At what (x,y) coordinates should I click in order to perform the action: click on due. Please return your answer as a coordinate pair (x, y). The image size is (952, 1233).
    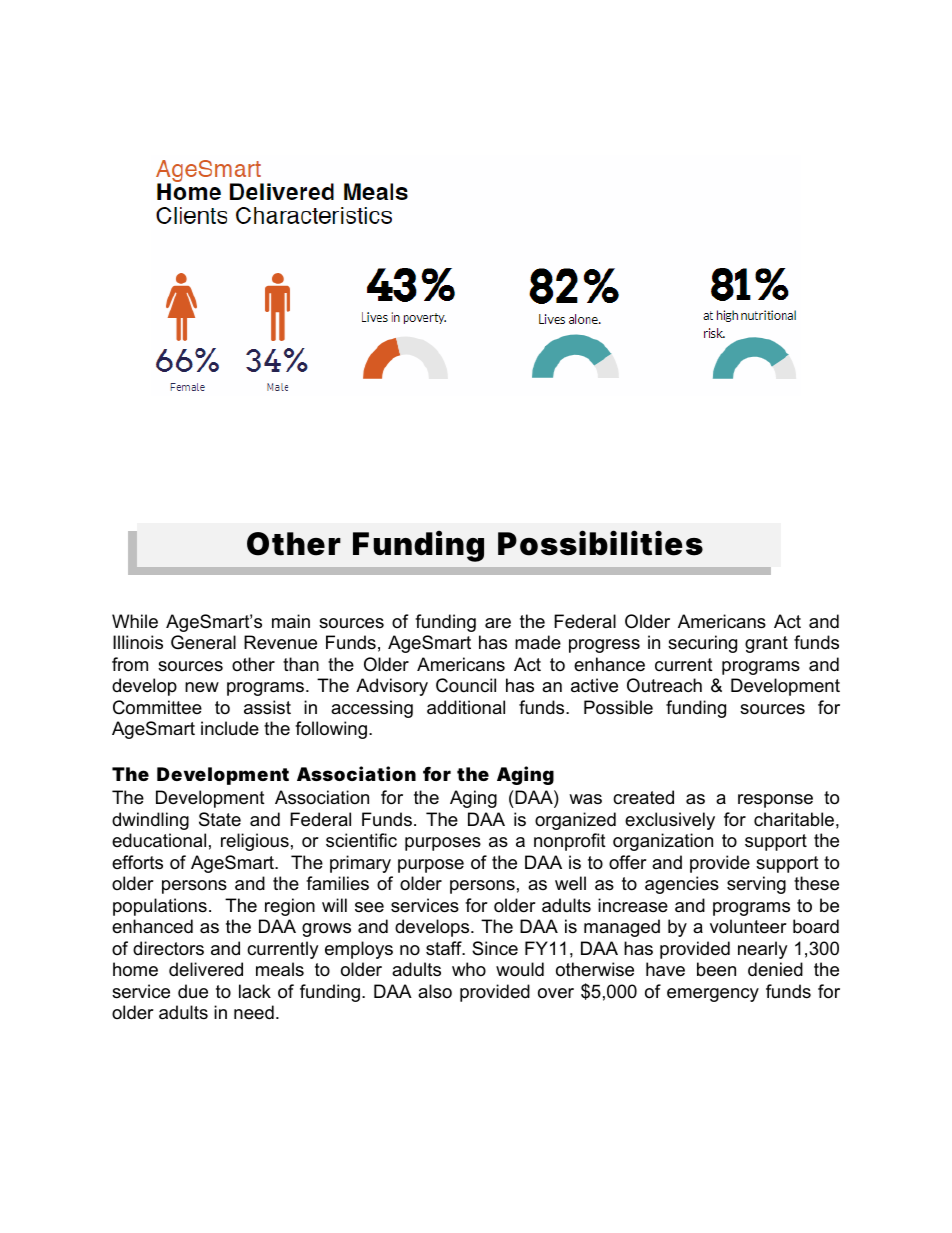
    Looking at the image, I should click on (193, 991).
